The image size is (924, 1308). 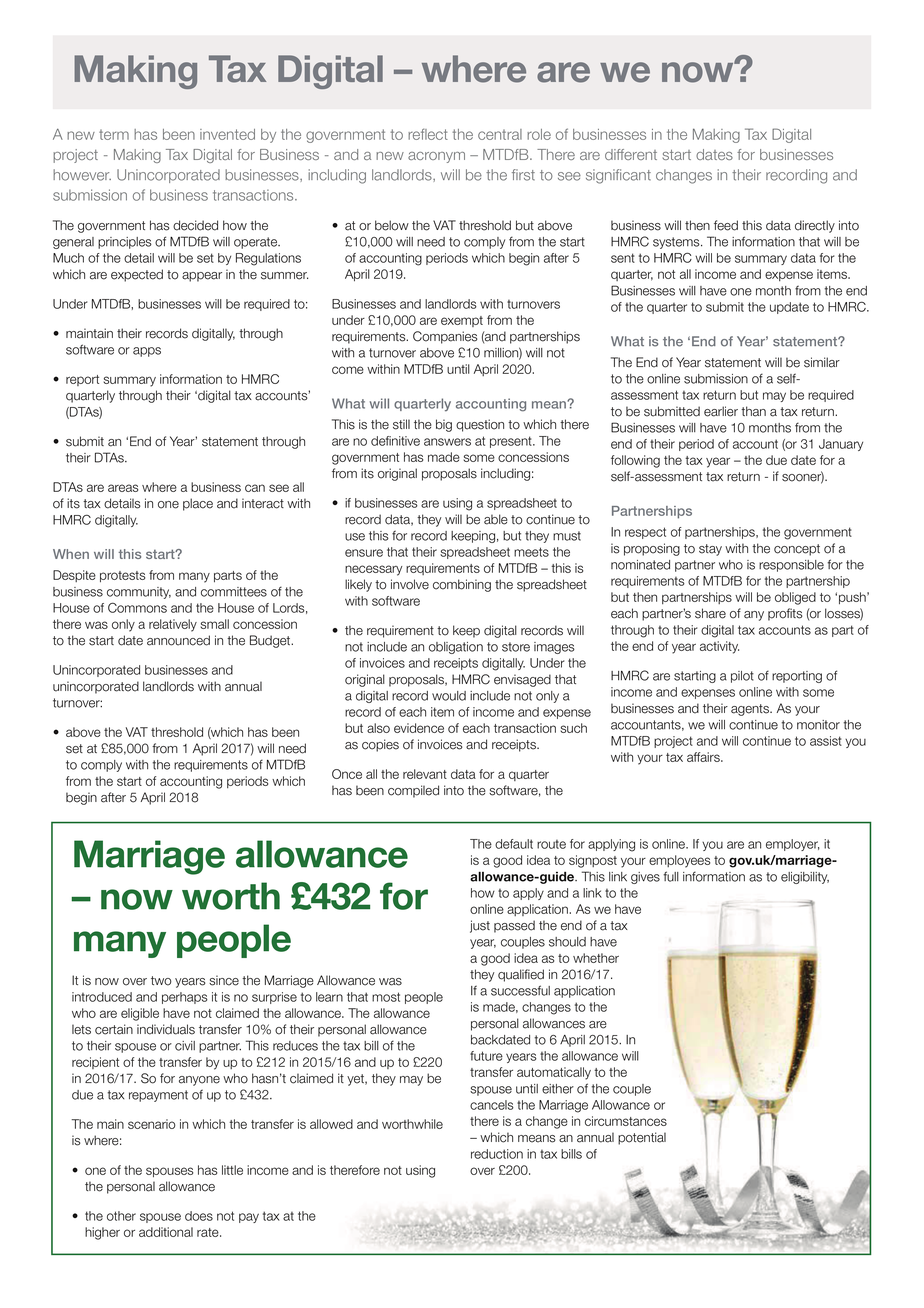 What do you see at coordinates (198, 504) in the screenshot?
I see `place` at bounding box center [198, 504].
